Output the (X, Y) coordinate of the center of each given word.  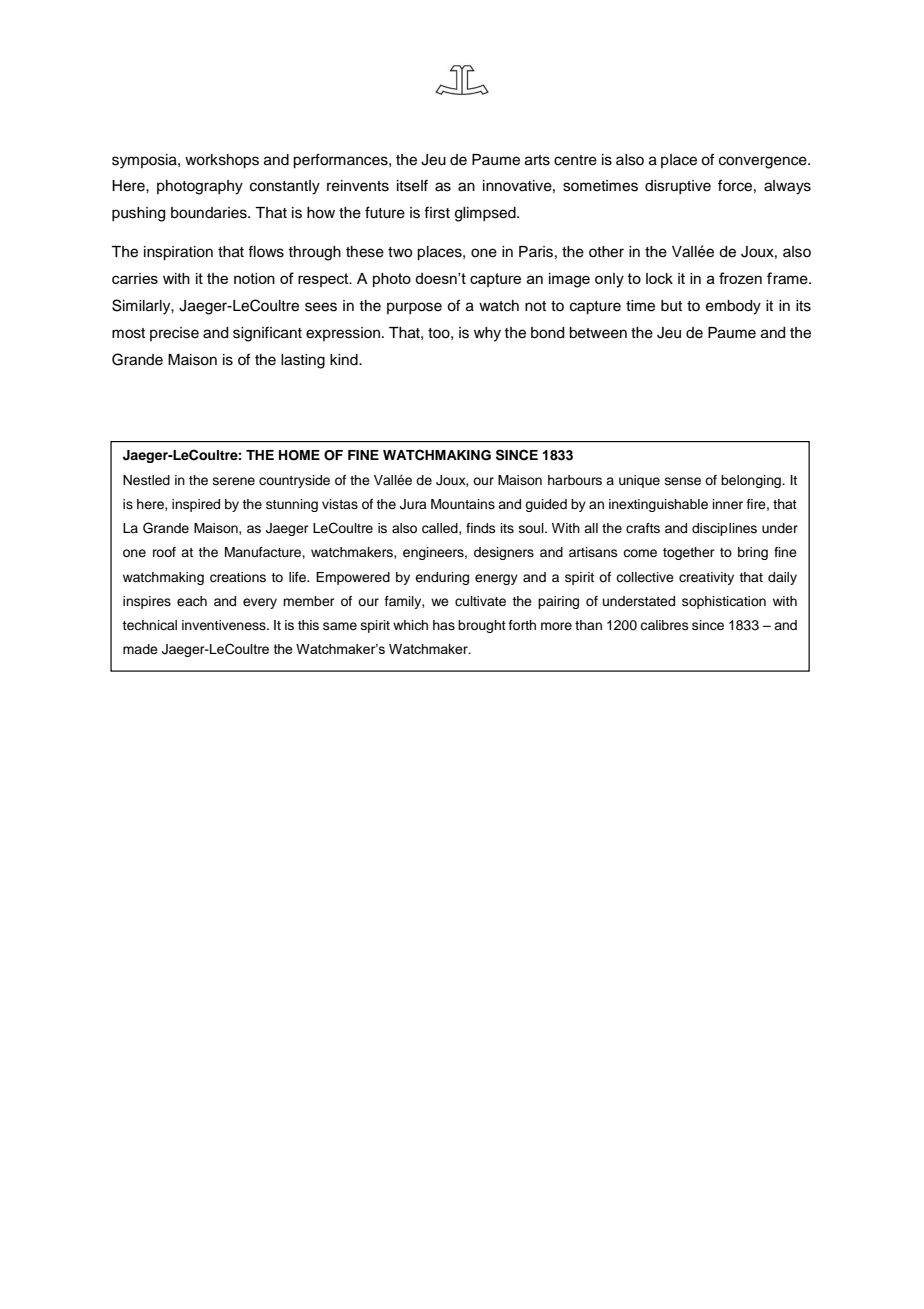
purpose (414, 308)
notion (254, 278)
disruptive (678, 187)
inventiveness (225, 625)
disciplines (724, 529)
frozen (740, 278)
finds (481, 528)
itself (412, 185)
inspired (196, 505)
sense (683, 481)
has (444, 625)
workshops (222, 161)
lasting (303, 361)
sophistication (724, 602)
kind (345, 360)
